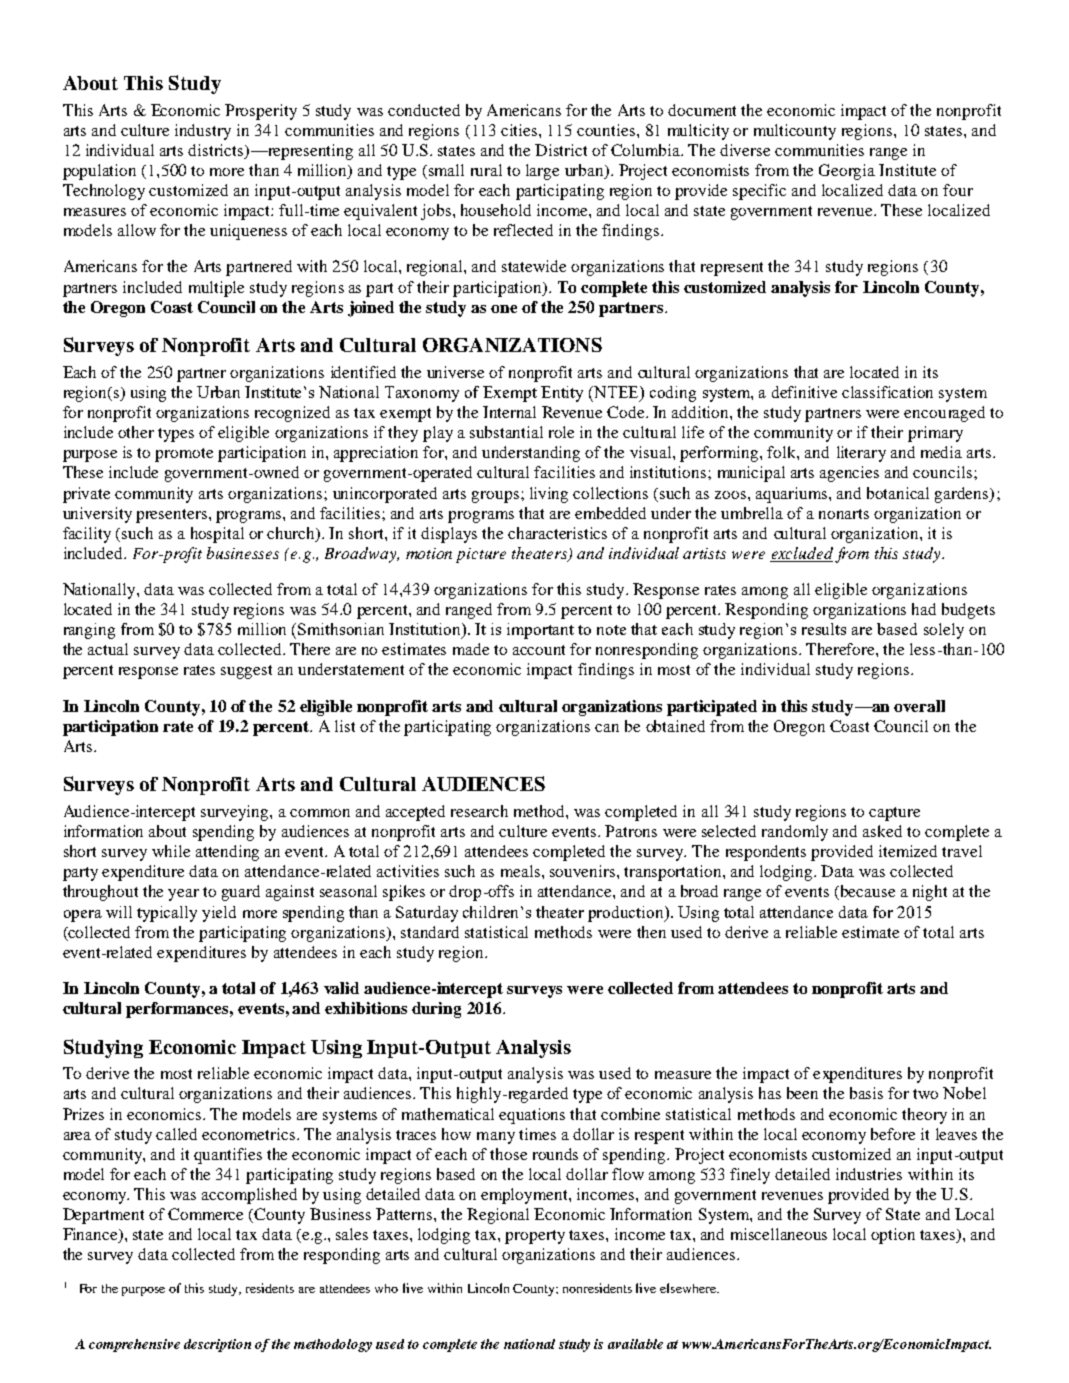 This image has height=1383, width=1069. What do you see at coordinates (176, 1134) in the image?
I see `called` at bounding box center [176, 1134].
